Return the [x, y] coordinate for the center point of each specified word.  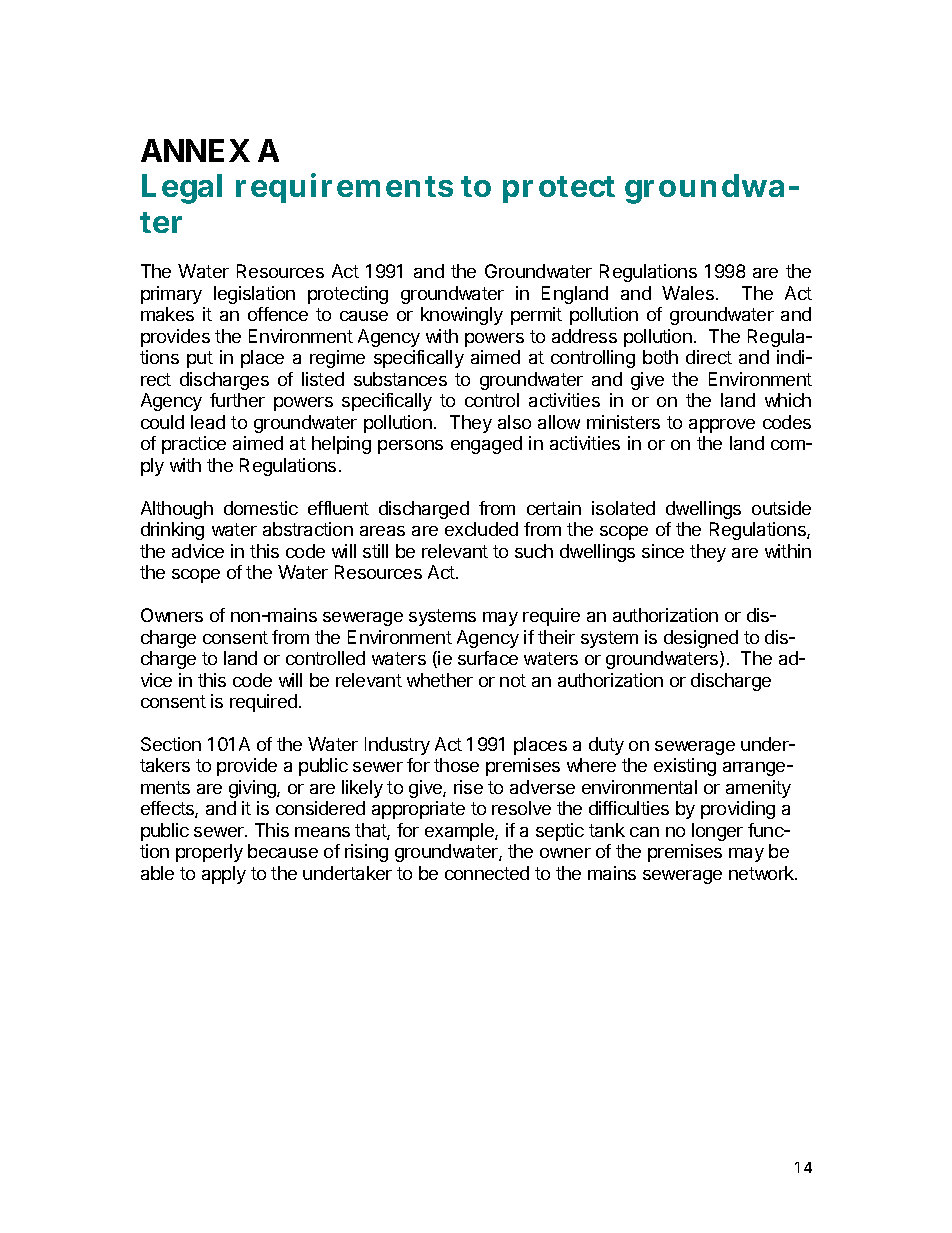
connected [487, 873]
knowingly [462, 316]
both [660, 357]
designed [701, 639]
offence [278, 314]
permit [536, 316]
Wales [688, 293]
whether [440, 680]
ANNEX [195, 150]
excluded [481, 529]
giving [253, 789]
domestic [261, 508]
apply [224, 875]
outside [781, 508]
